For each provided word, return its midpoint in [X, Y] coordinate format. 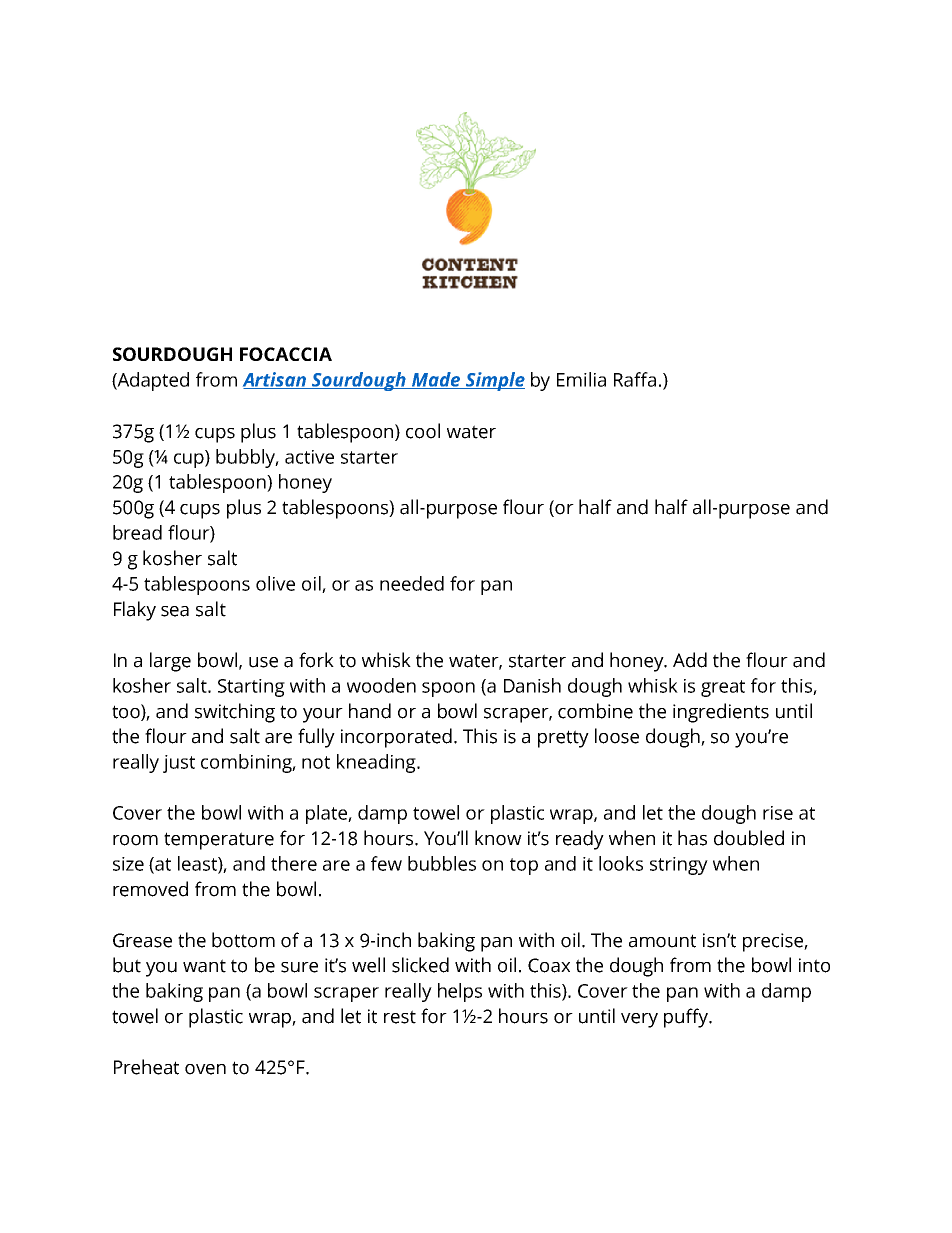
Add [690, 660]
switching [235, 713]
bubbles [442, 863]
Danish [532, 685]
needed [412, 583]
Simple [494, 381]
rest [400, 1017]
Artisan [276, 380]
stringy [679, 866]
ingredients [721, 713]
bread [137, 532]
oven [205, 1069]
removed [150, 889]
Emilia [581, 379]
